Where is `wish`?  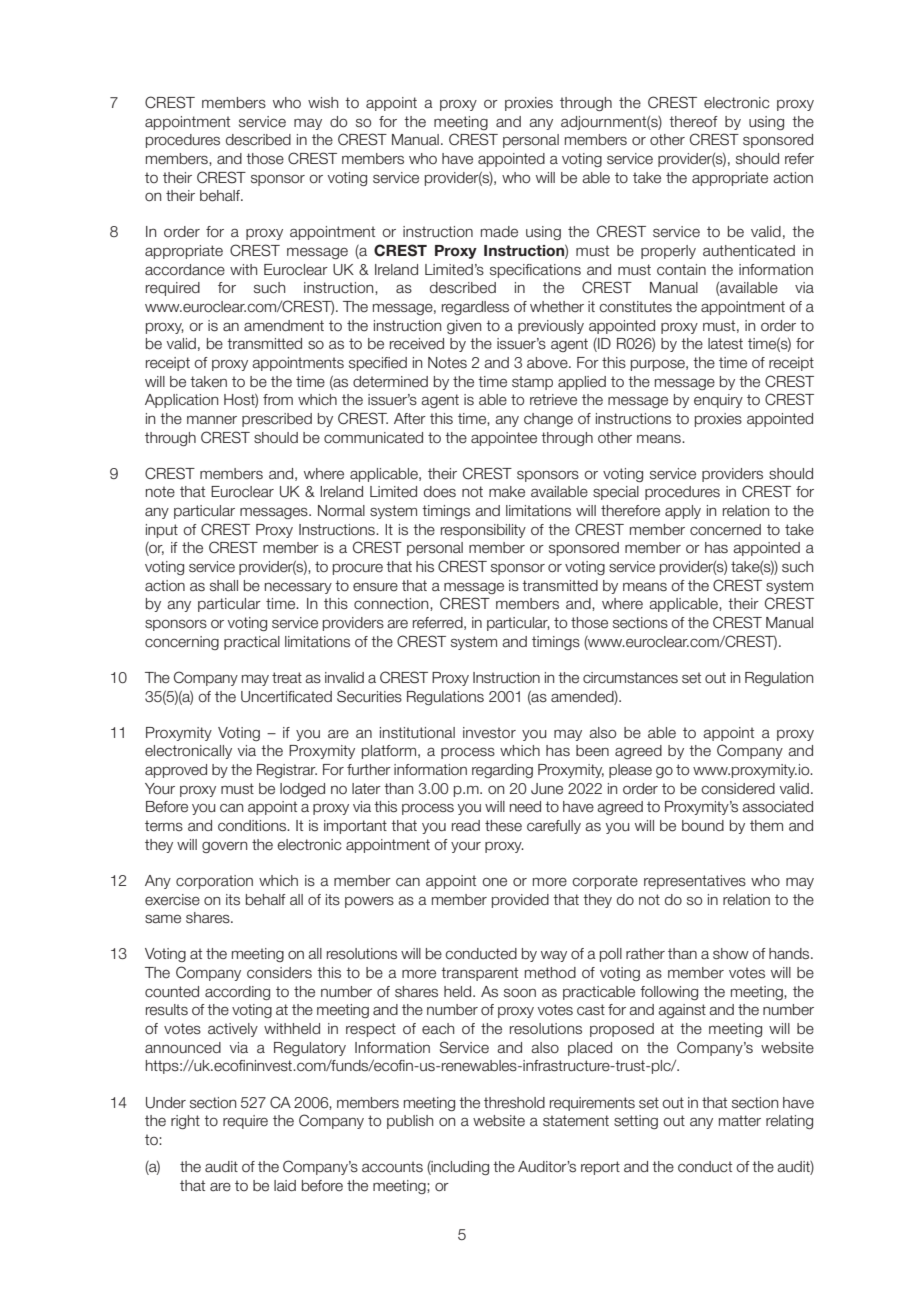 wish is located at coordinates (323, 102).
